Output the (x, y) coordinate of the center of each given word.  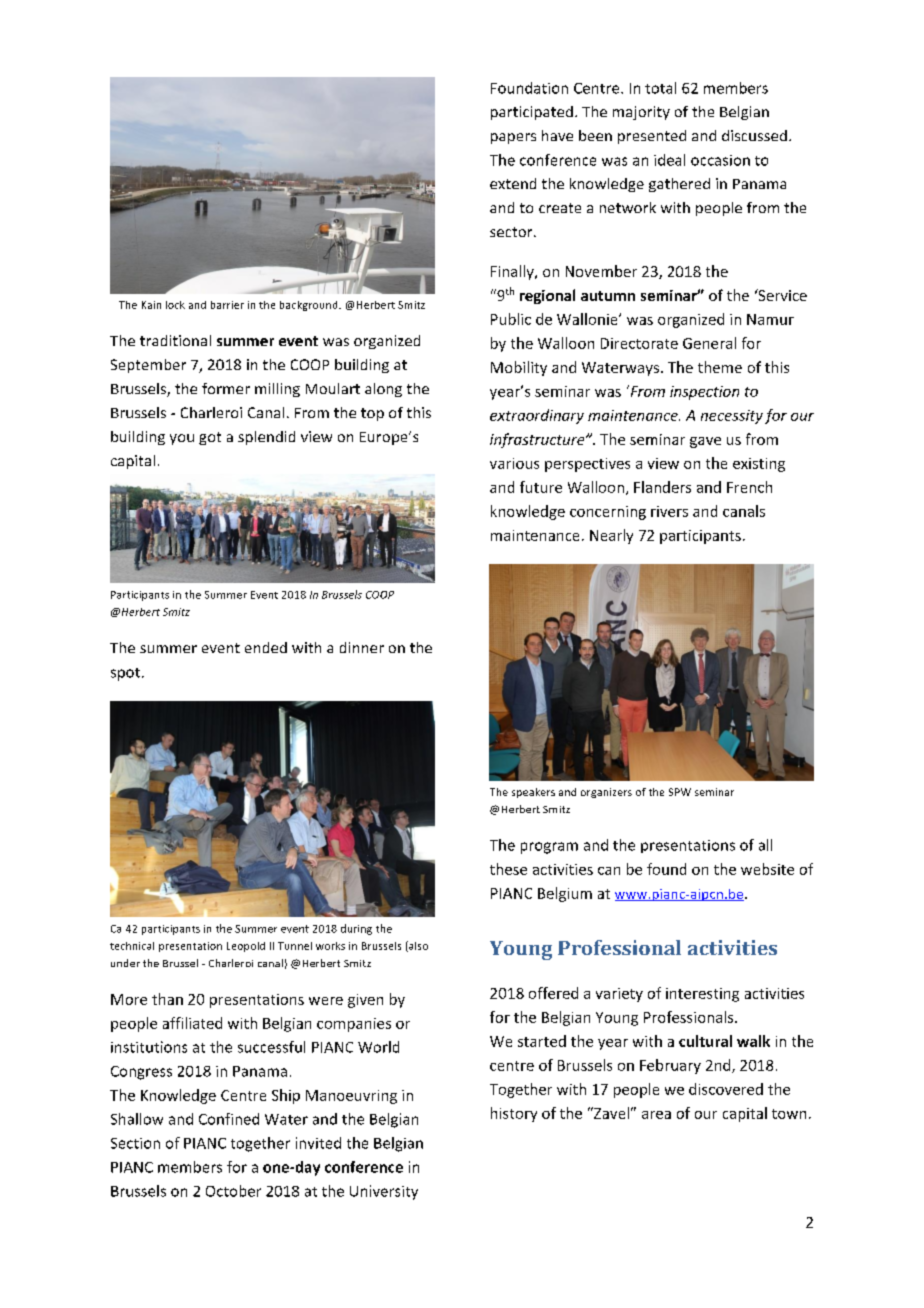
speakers (533, 793)
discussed (754, 135)
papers (513, 138)
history (514, 1114)
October (233, 1191)
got (210, 438)
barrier (227, 305)
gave (705, 442)
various (514, 463)
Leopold (246, 947)
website (767, 869)
